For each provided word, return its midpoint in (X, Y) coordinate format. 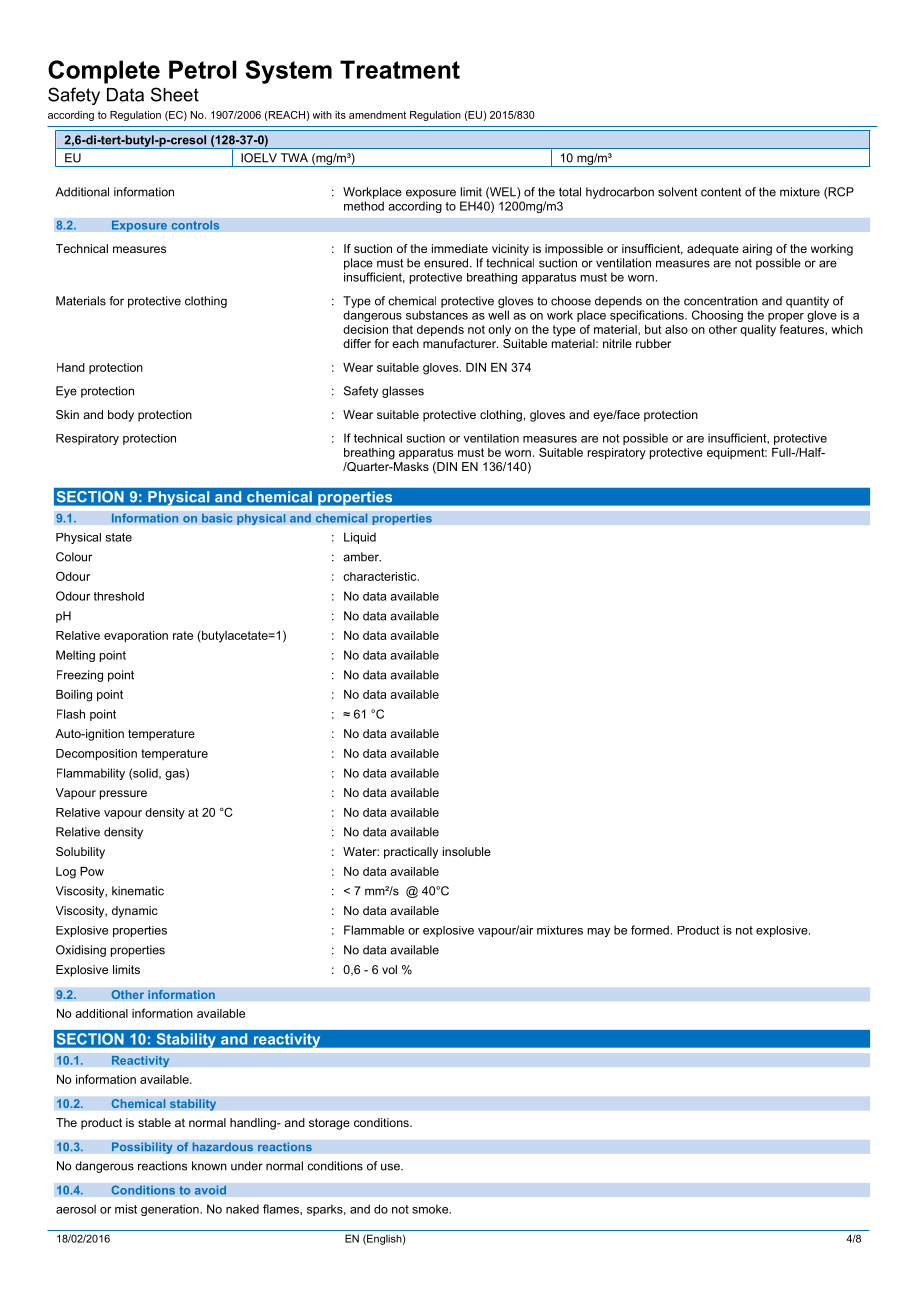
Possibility (142, 1148)
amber (362, 557)
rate (183, 635)
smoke (431, 1209)
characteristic (381, 576)
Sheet (175, 94)
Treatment (400, 69)
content (721, 192)
